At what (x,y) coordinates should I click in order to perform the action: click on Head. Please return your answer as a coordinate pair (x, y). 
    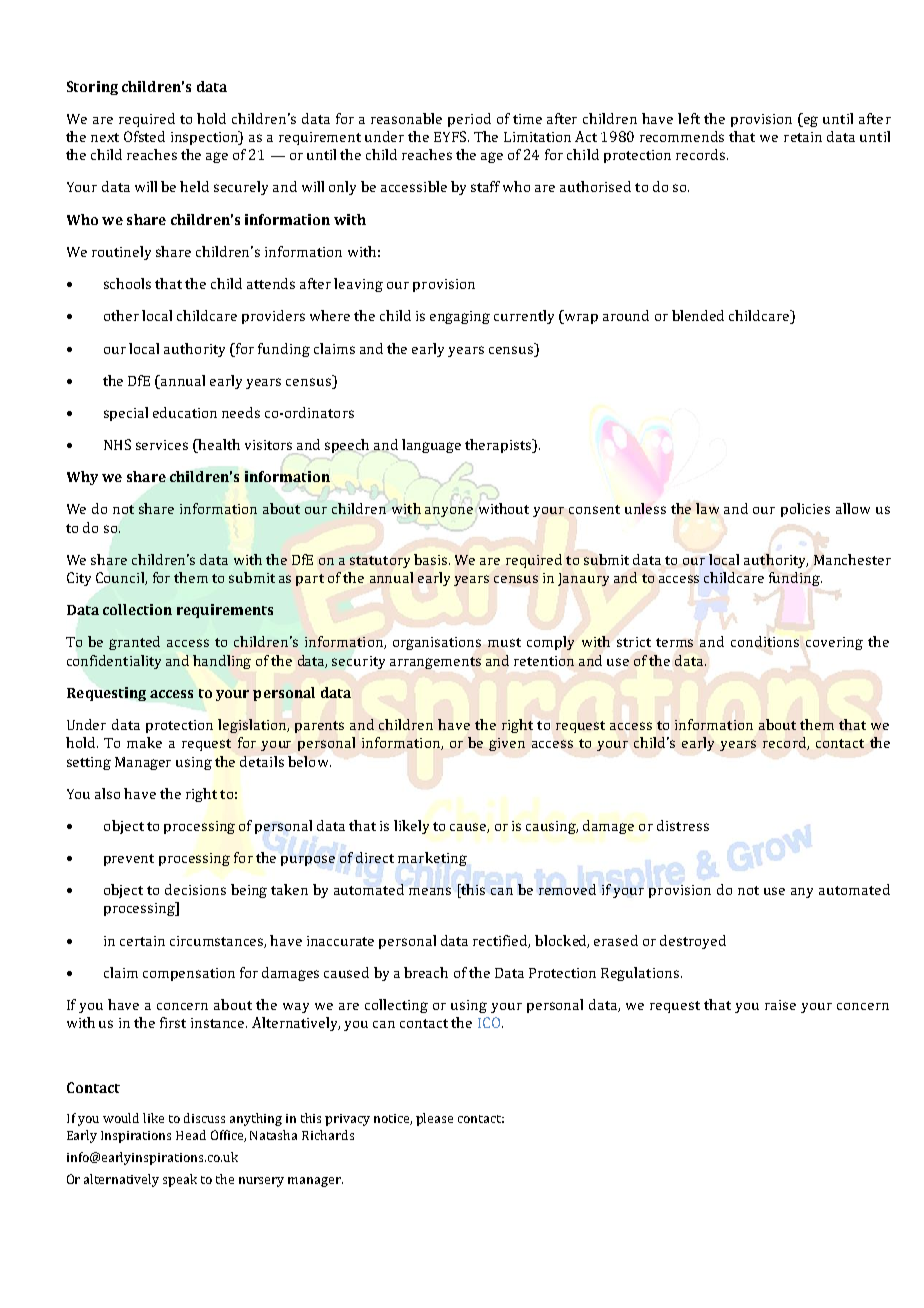
    Looking at the image, I should click on (191, 1135).
